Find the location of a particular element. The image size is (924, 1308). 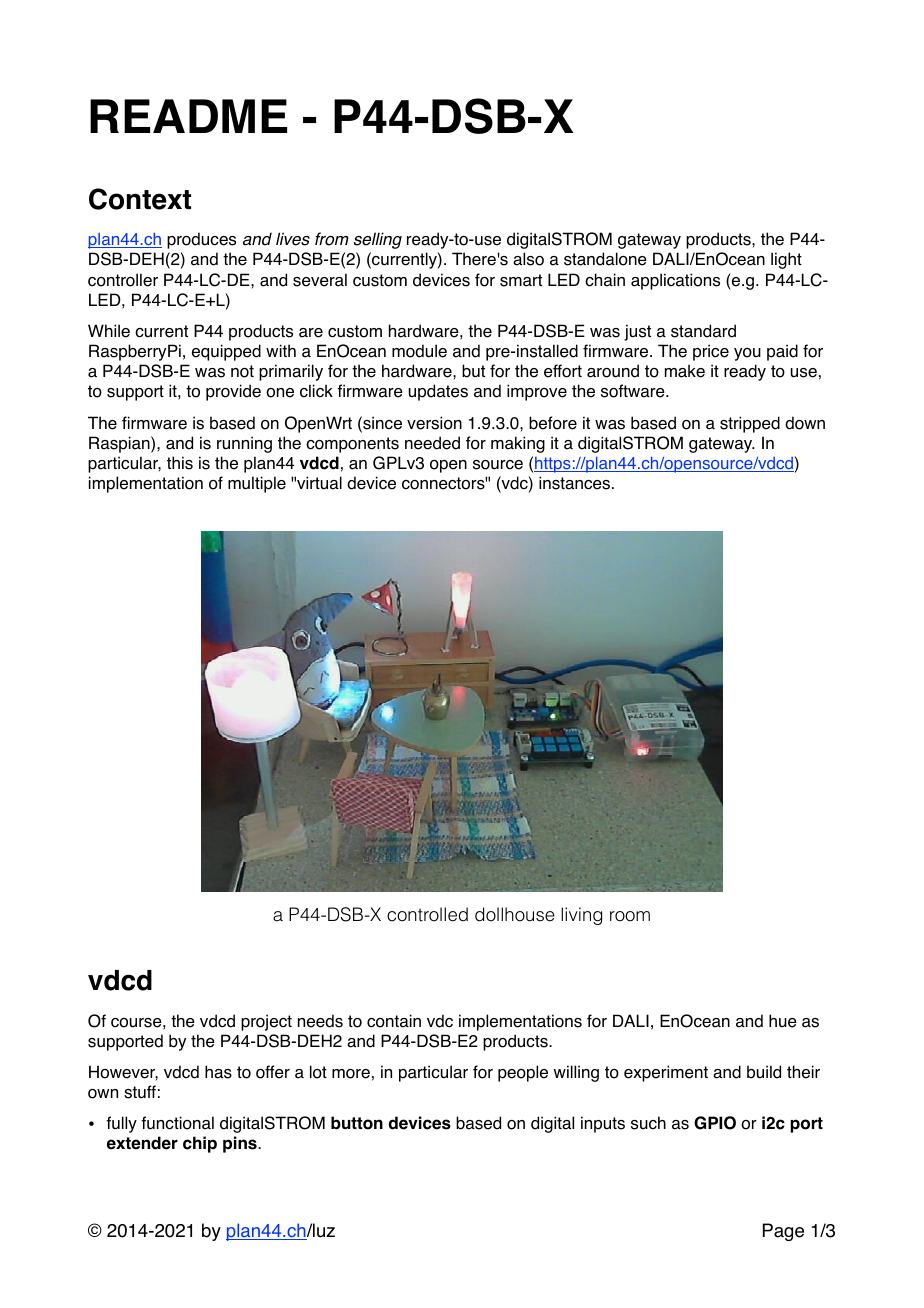

needed is located at coordinates (432, 443).
